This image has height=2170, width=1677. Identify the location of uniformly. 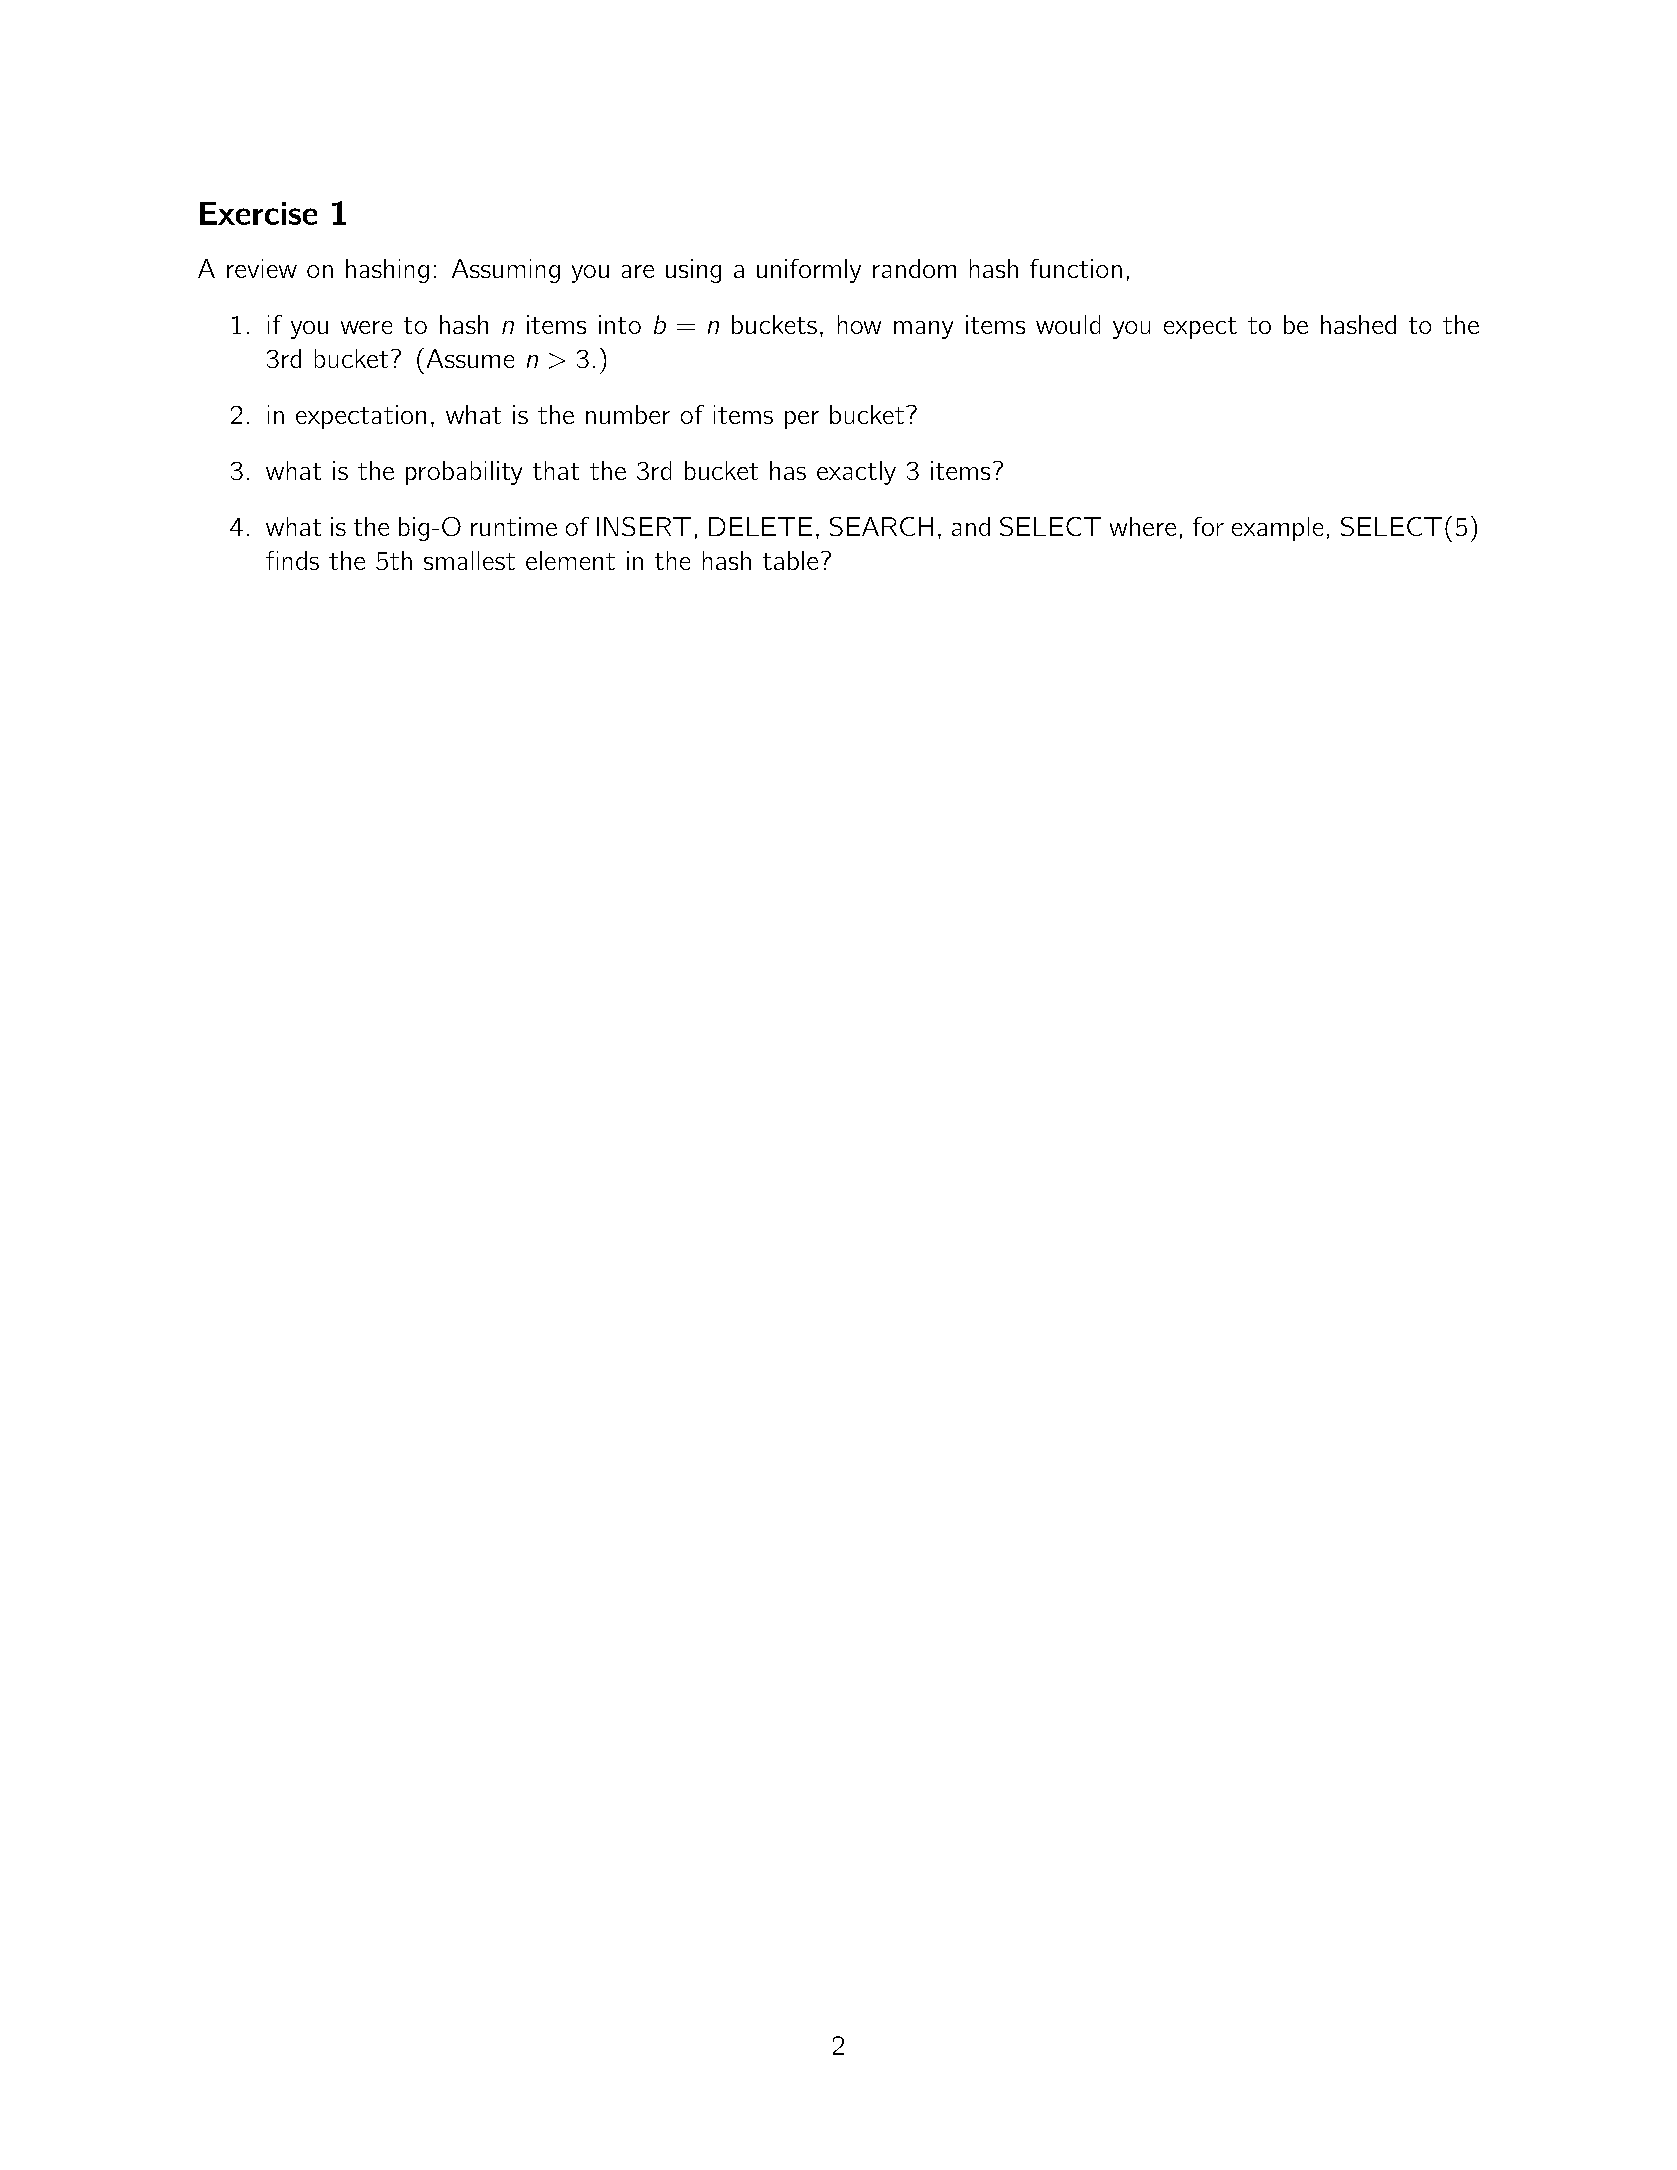
(809, 271).
